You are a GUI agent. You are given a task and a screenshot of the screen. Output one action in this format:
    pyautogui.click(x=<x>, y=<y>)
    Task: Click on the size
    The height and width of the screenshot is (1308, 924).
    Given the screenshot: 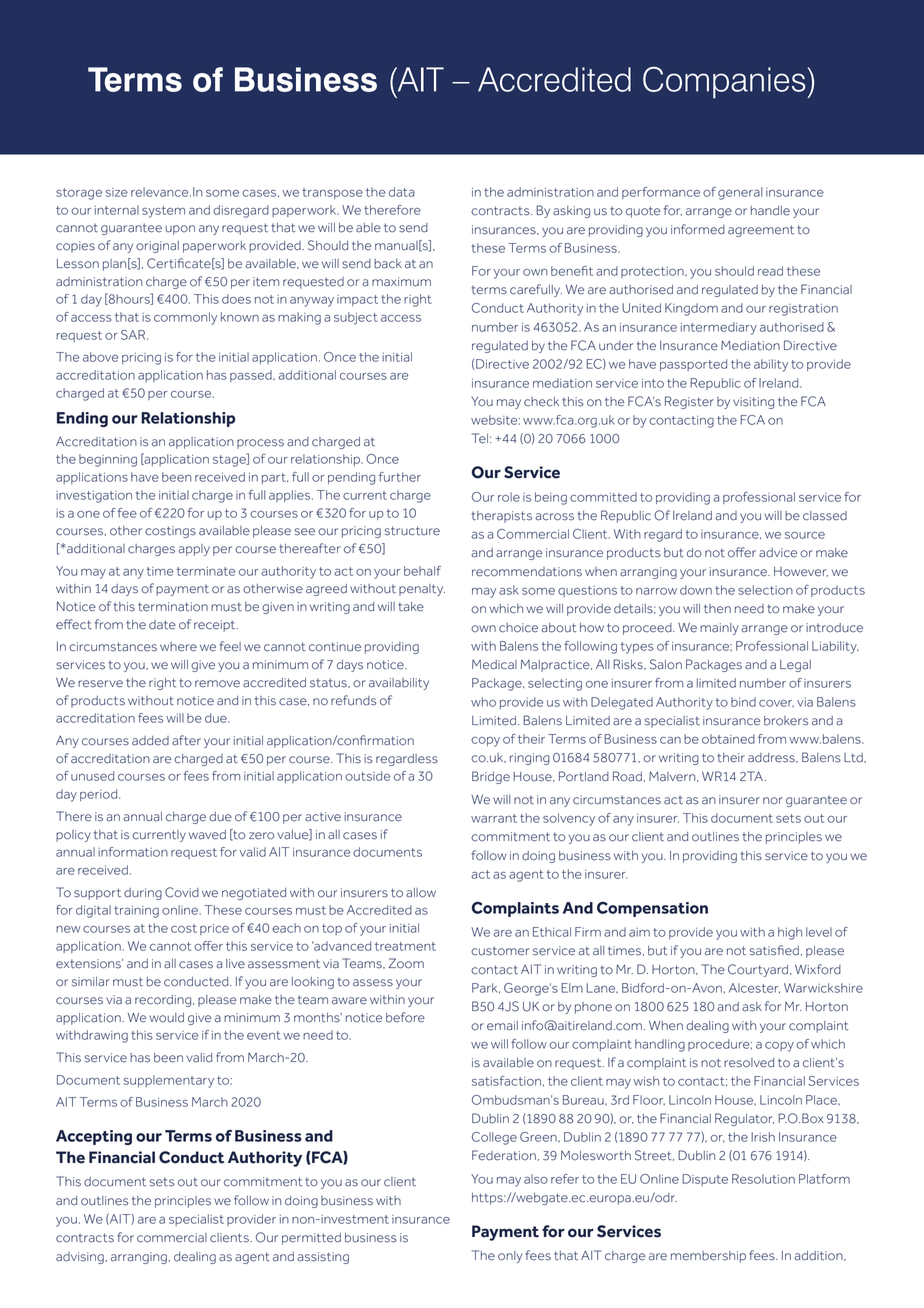 What is the action you would take?
    pyautogui.click(x=117, y=192)
